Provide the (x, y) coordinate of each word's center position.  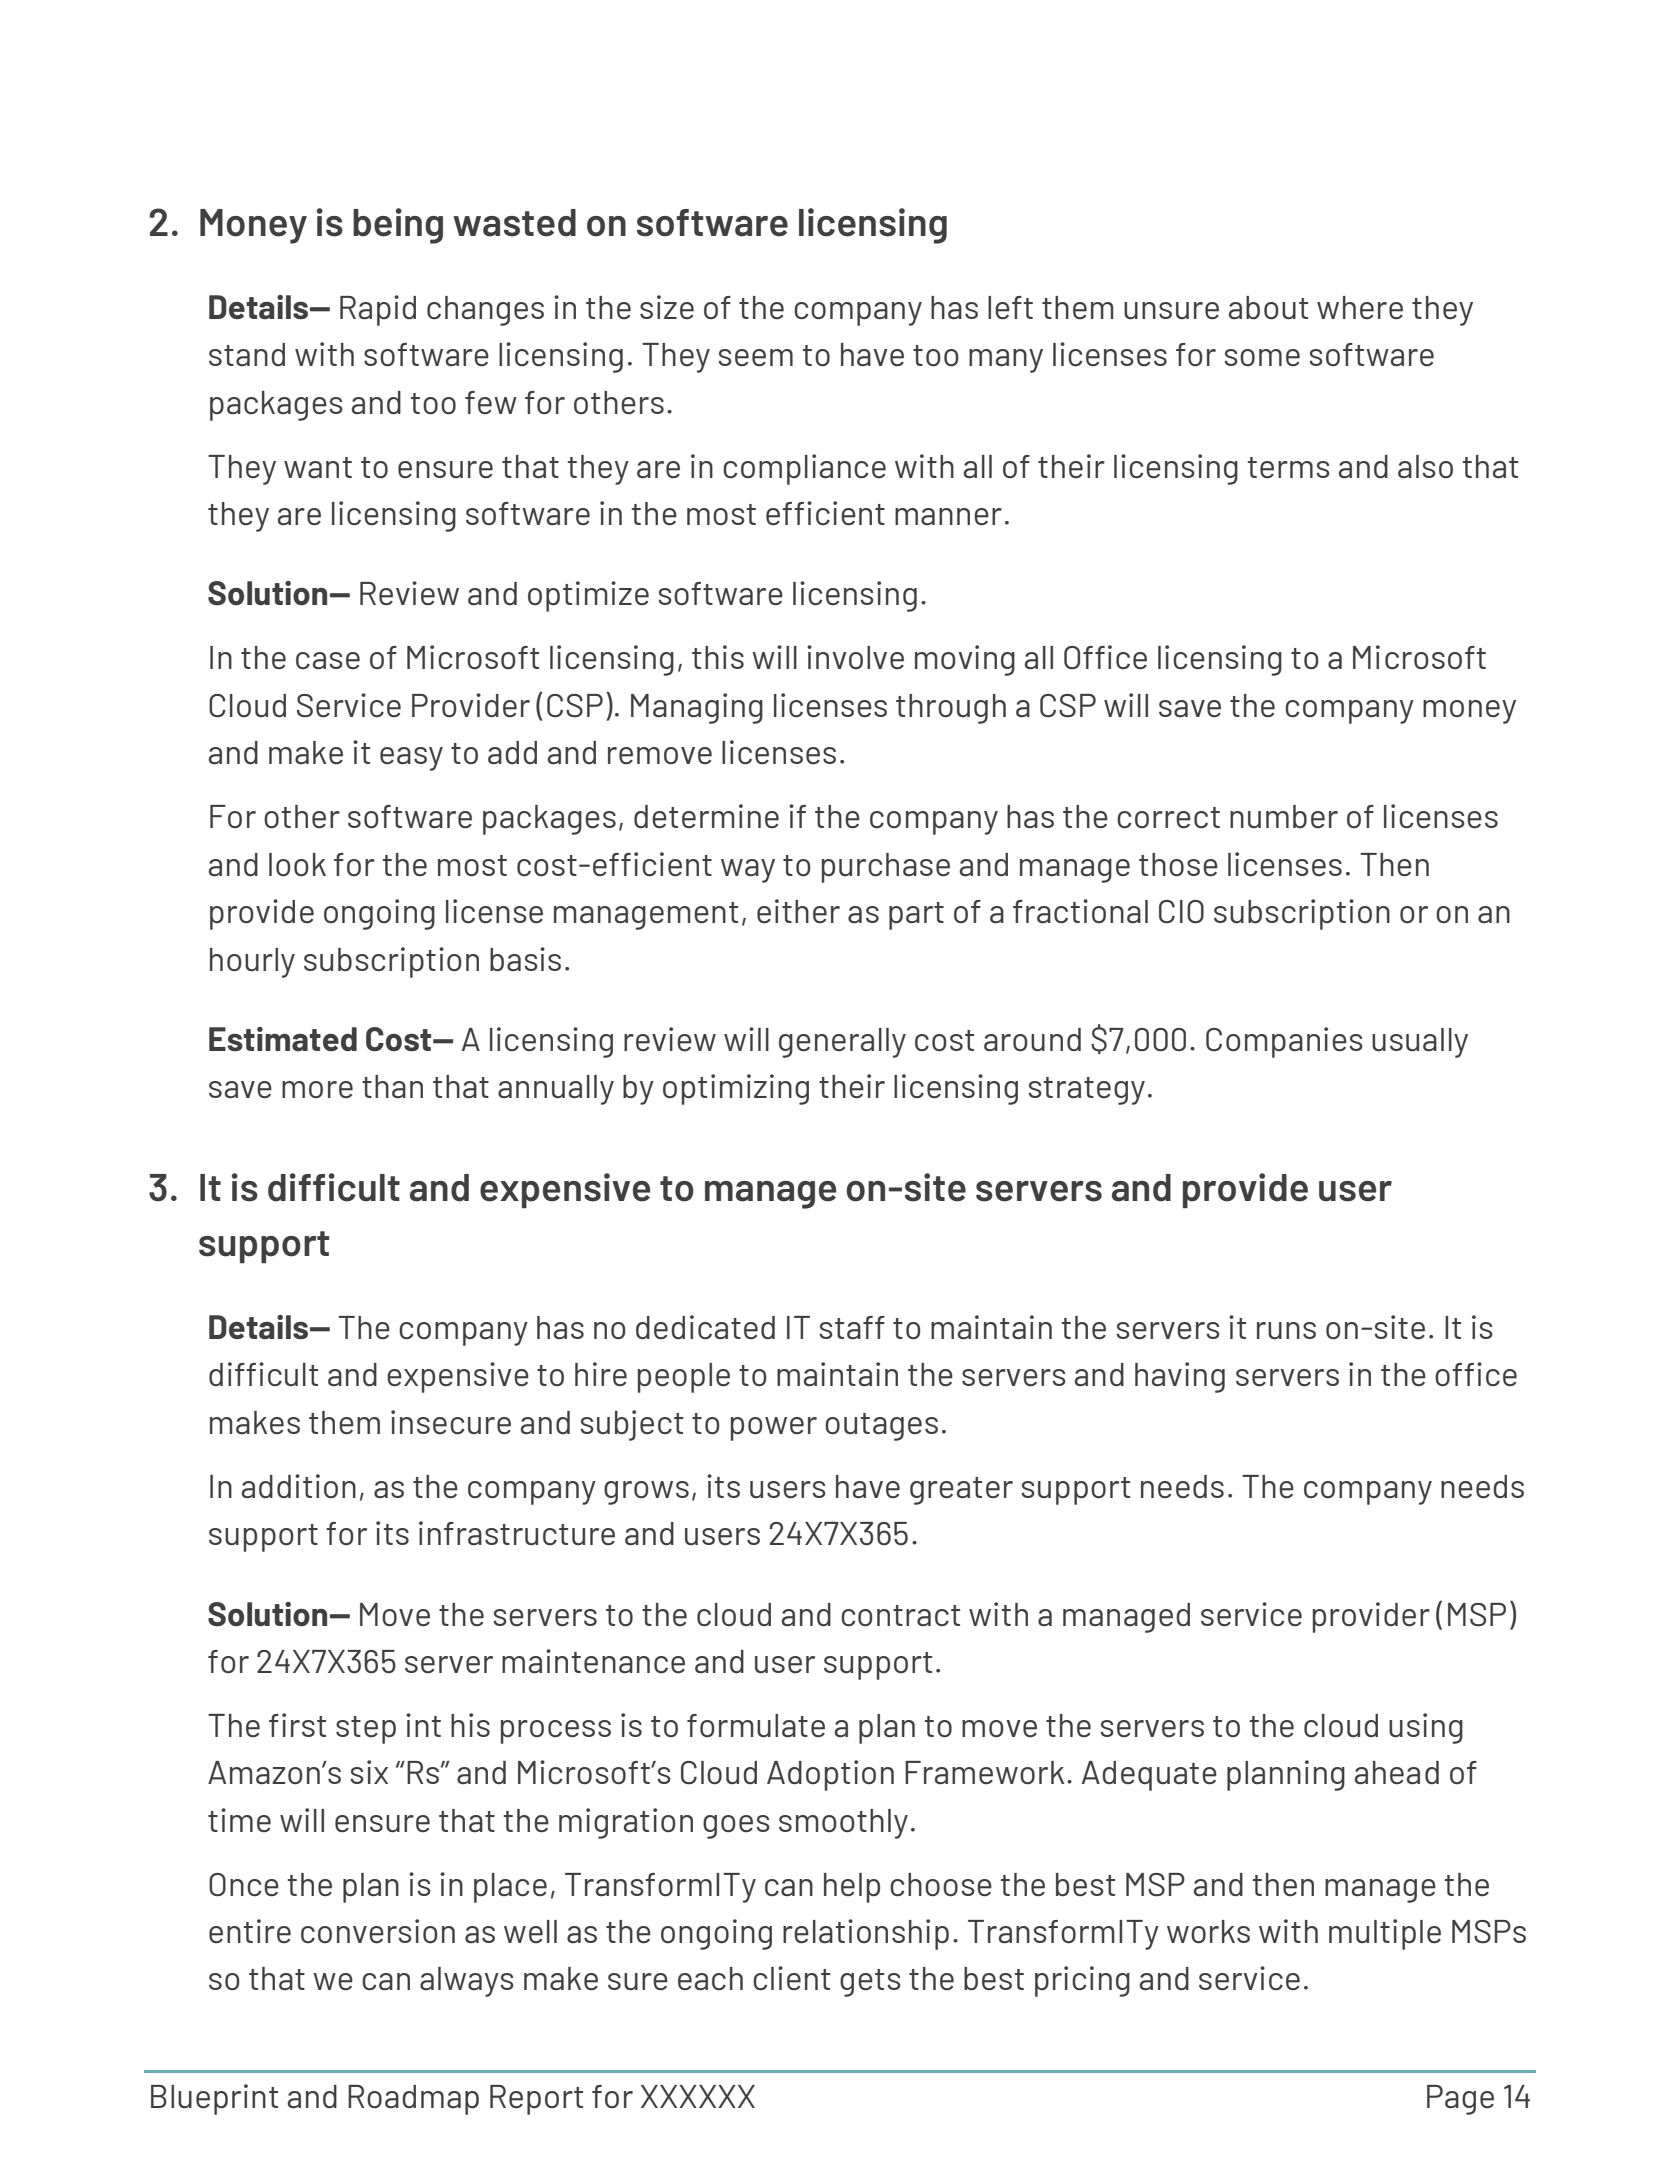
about (1268, 308)
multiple (1385, 1934)
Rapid (378, 310)
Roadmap (413, 2100)
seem (756, 358)
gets (870, 1983)
